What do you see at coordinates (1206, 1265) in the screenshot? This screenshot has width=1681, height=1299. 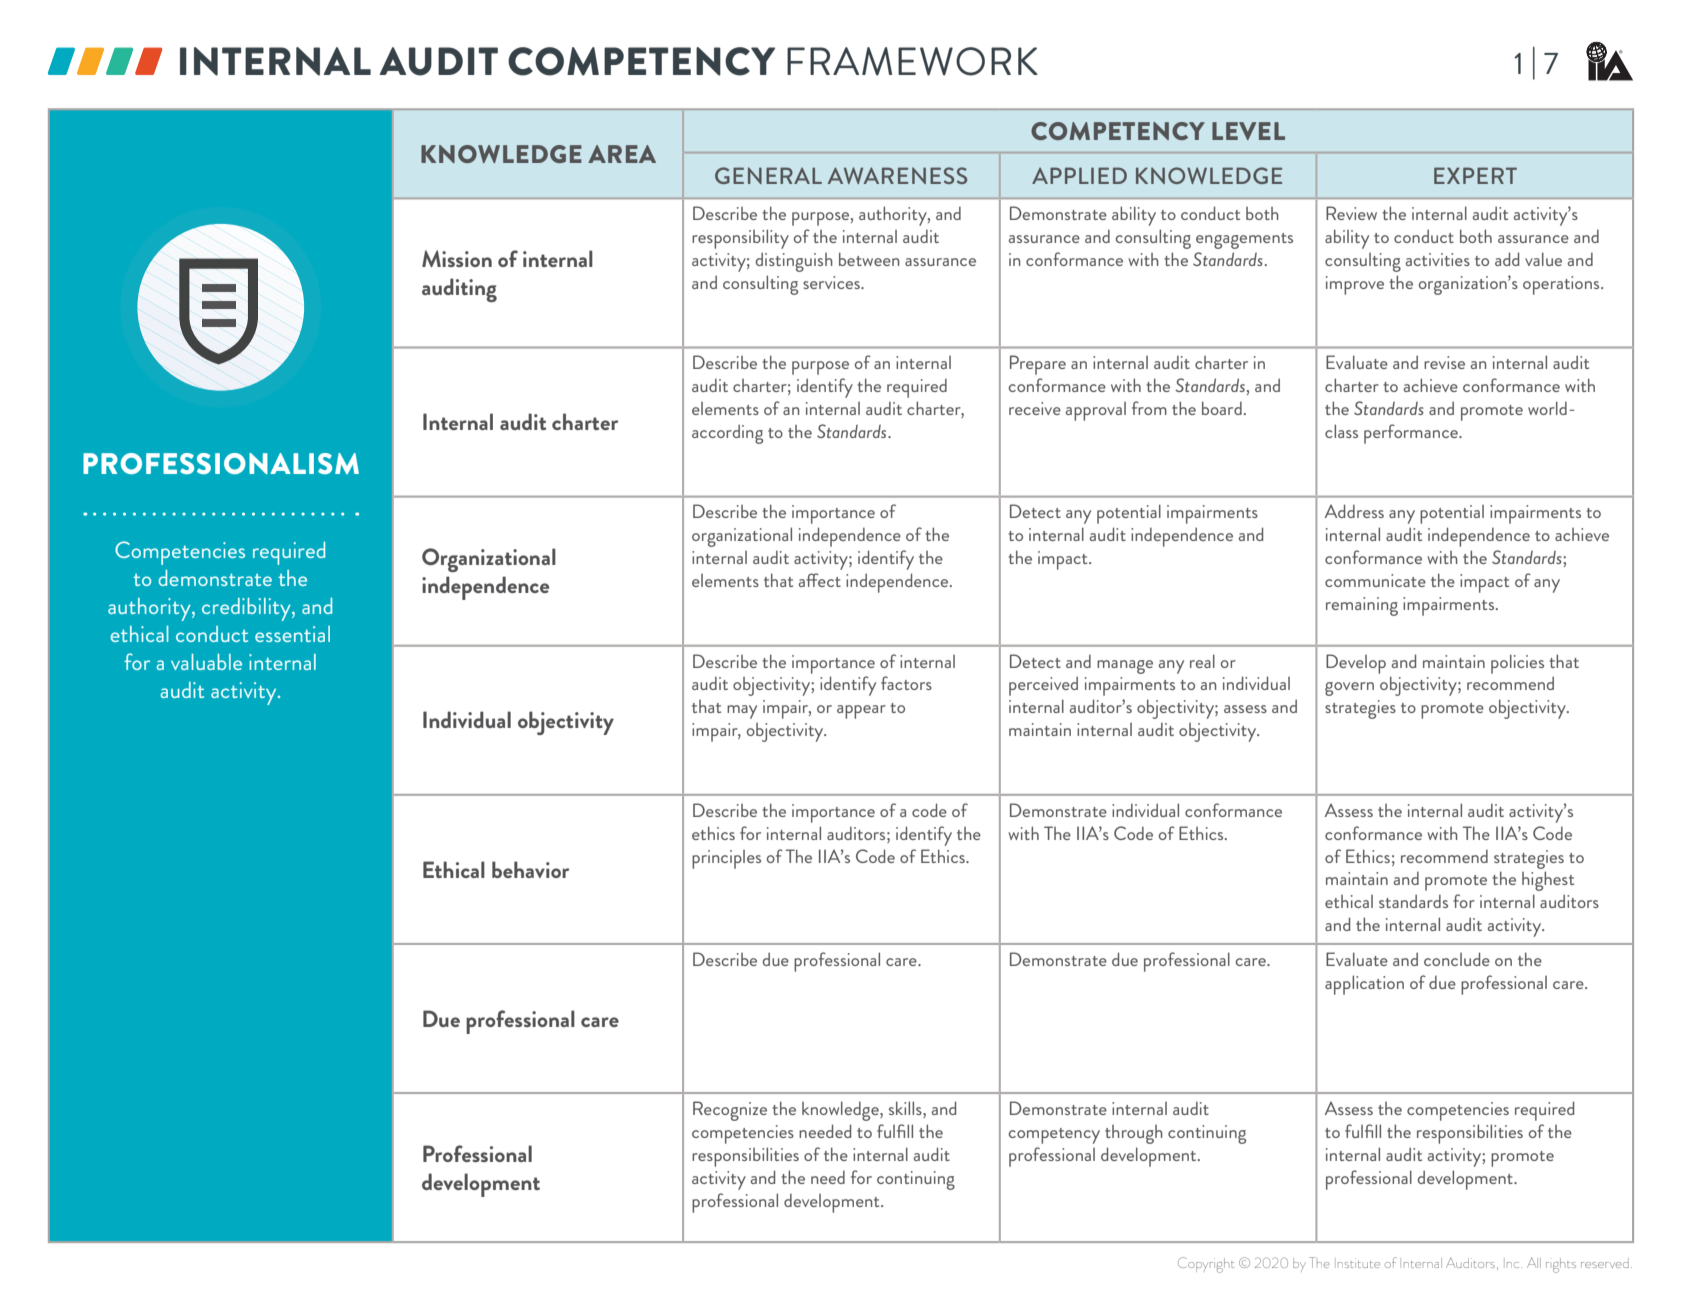 I see `Copyright` at bounding box center [1206, 1265].
